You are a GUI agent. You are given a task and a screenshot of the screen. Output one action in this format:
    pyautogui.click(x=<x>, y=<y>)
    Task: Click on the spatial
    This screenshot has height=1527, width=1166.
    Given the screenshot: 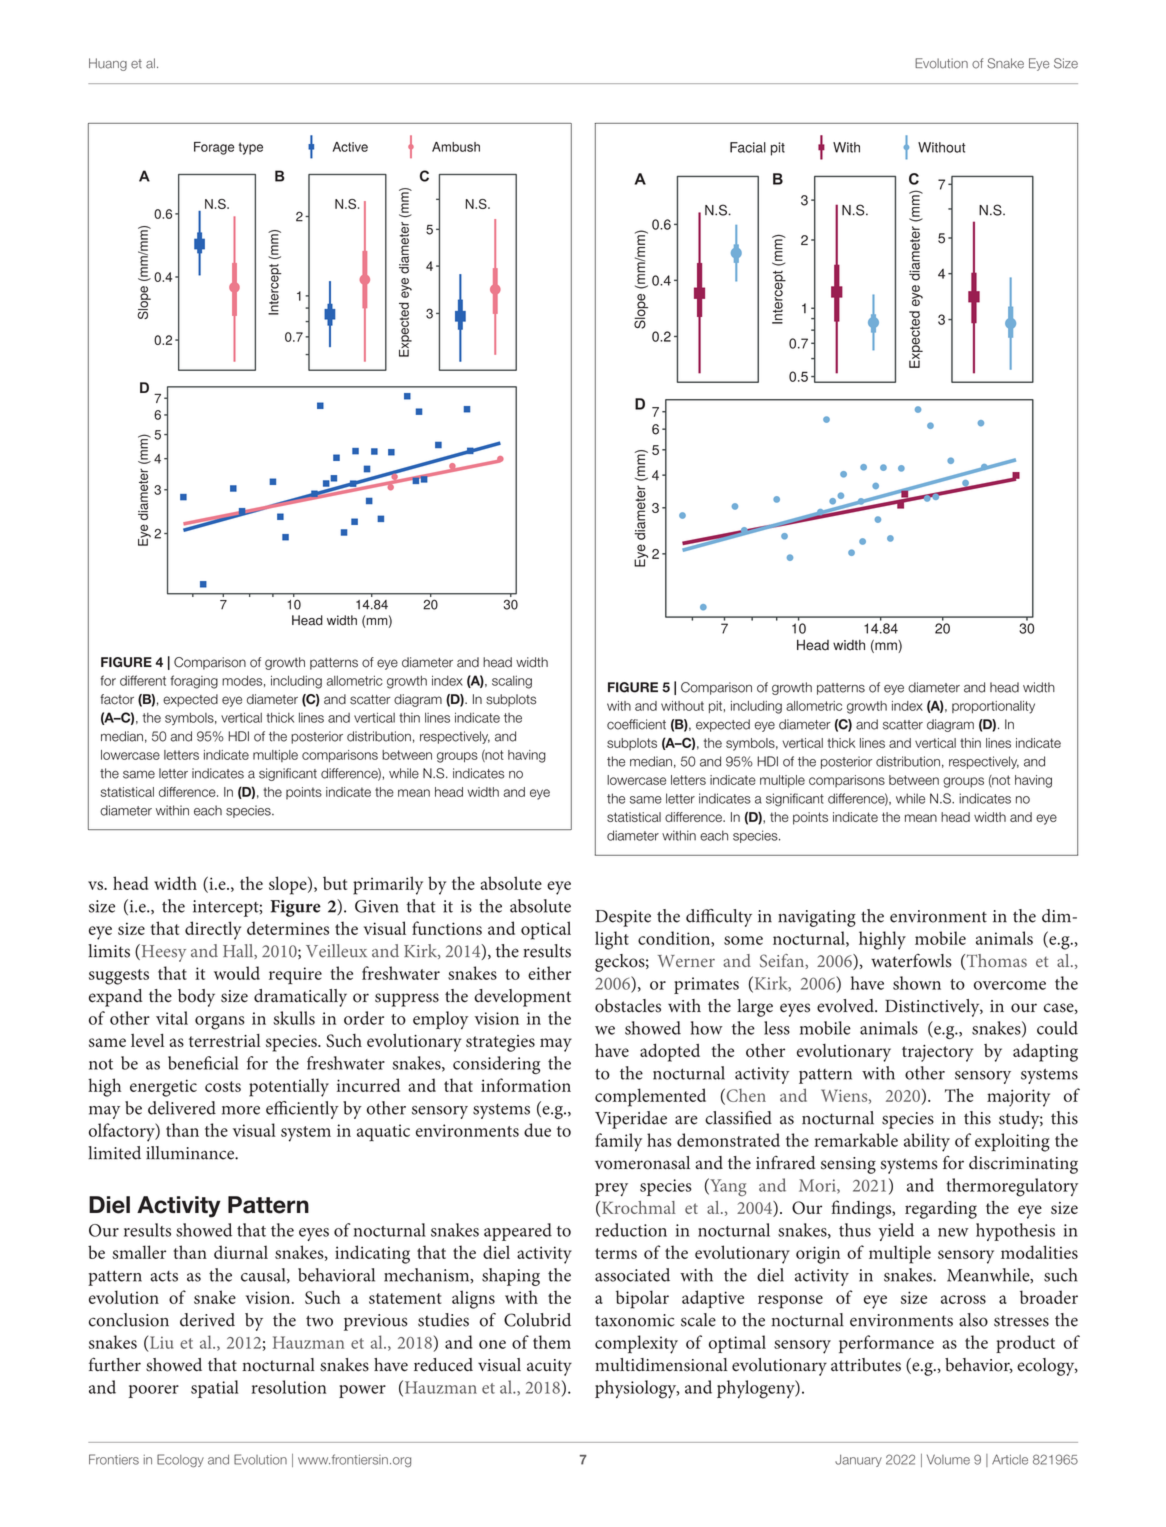 What is the action you would take?
    pyautogui.click(x=215, y=1389)
